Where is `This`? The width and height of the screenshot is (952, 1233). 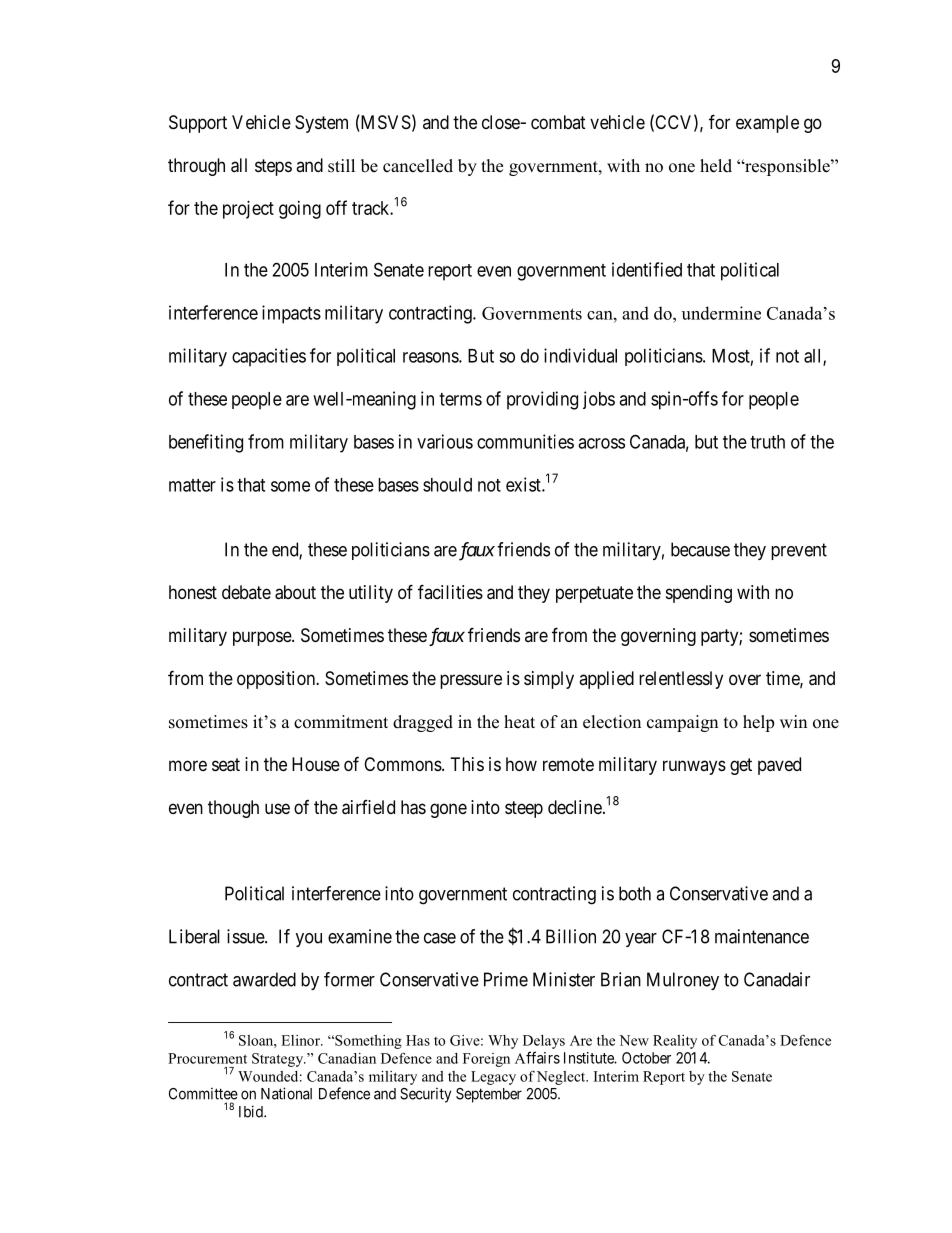 This is located at coordinates (467, 764).
